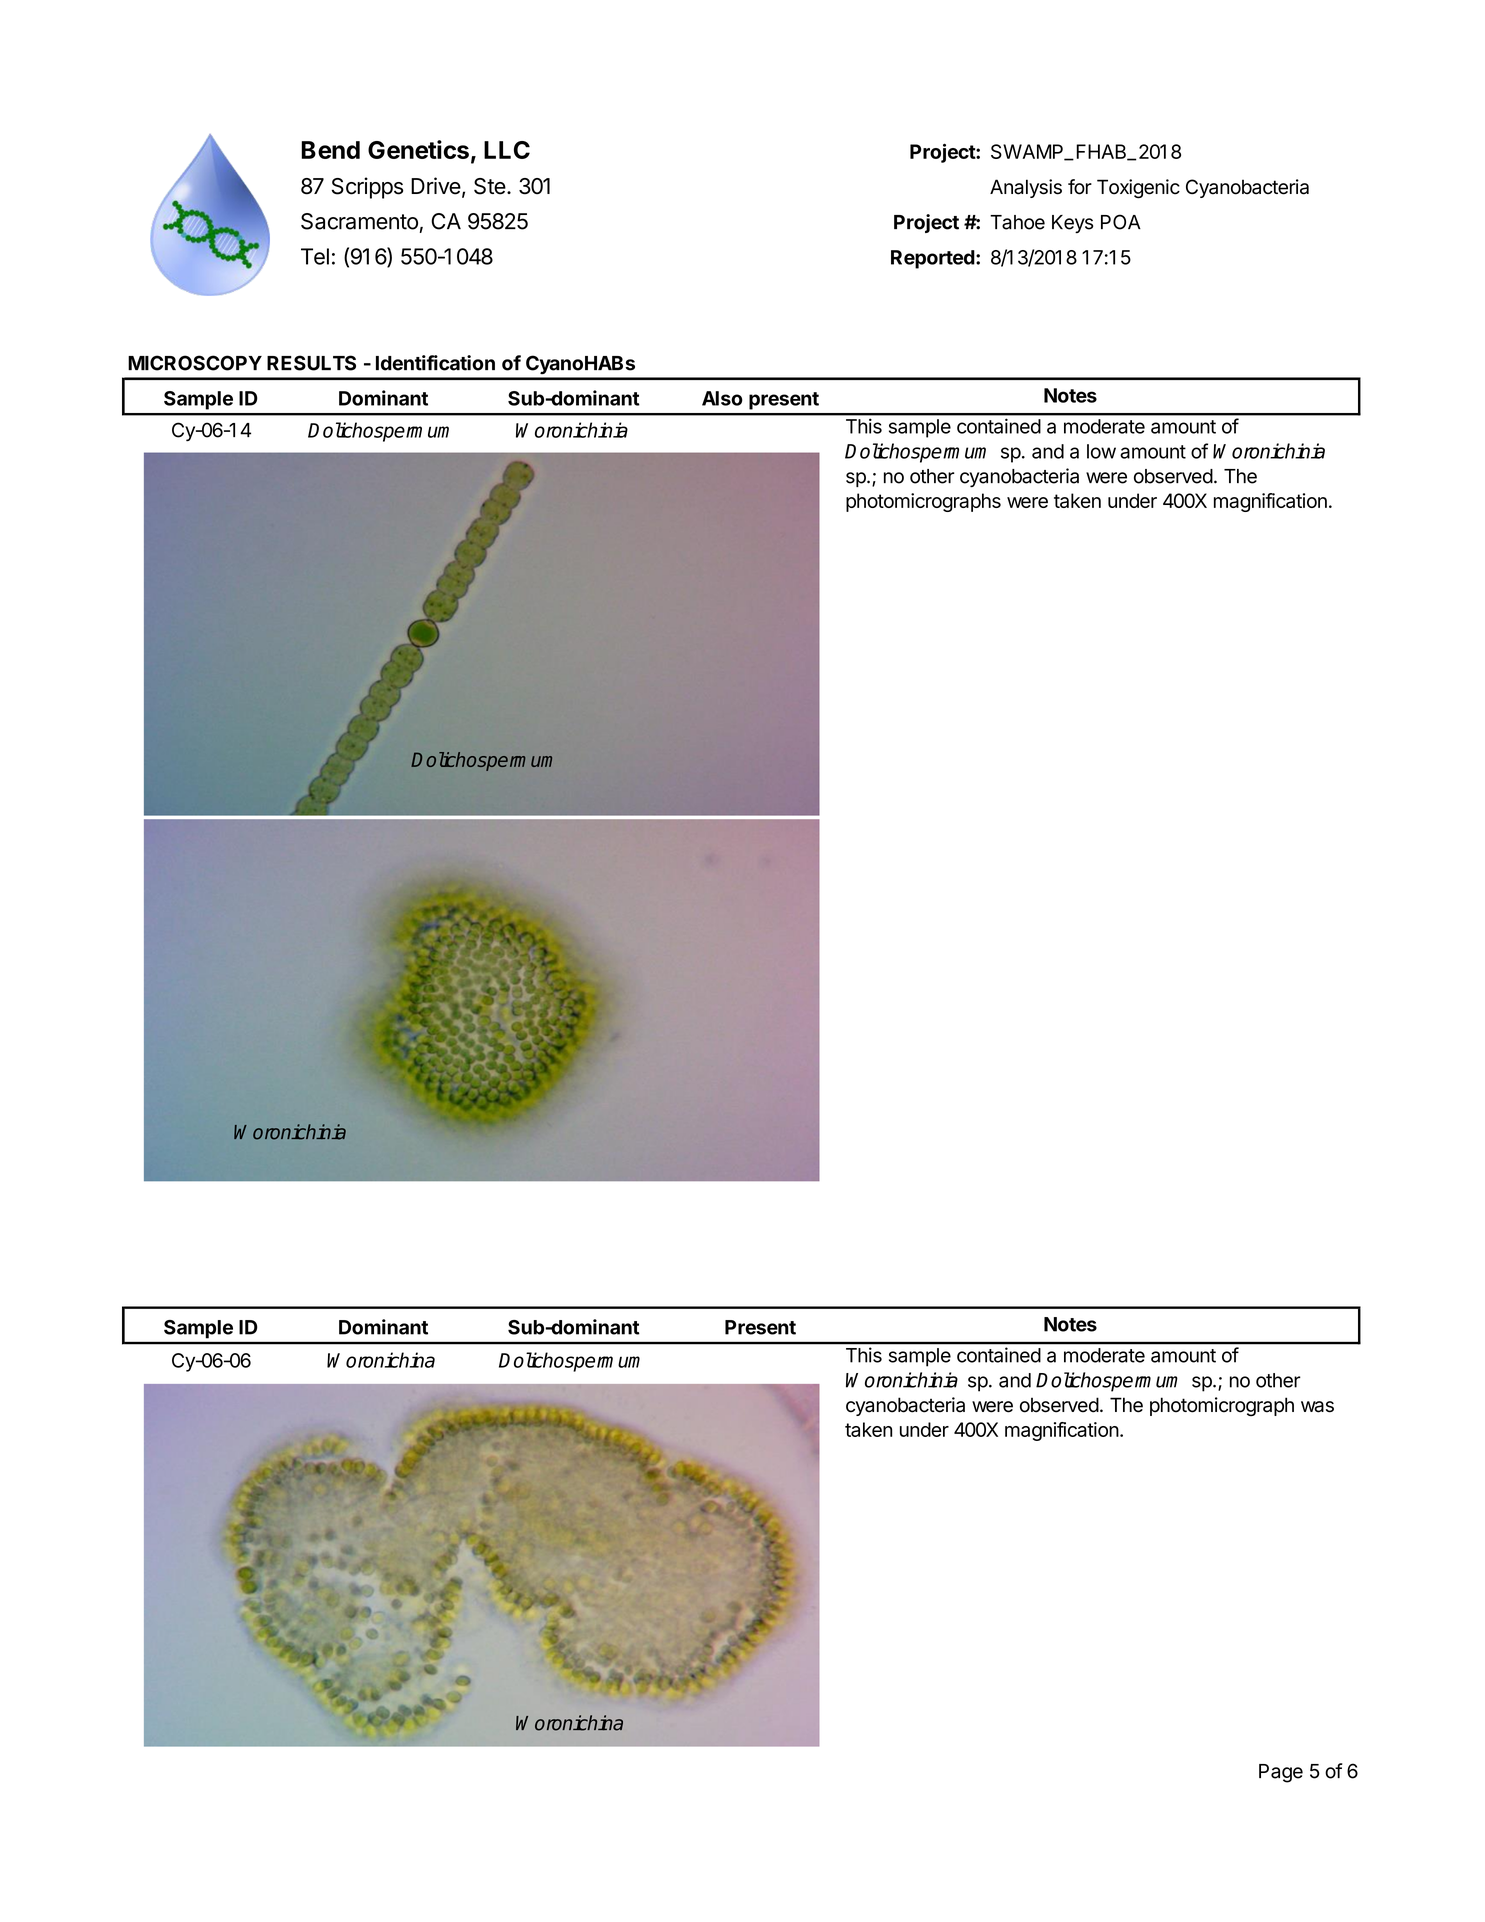 The height and width of the document is (1922, 1485). I want to click on Toxigenic, so click(1138, 189).
